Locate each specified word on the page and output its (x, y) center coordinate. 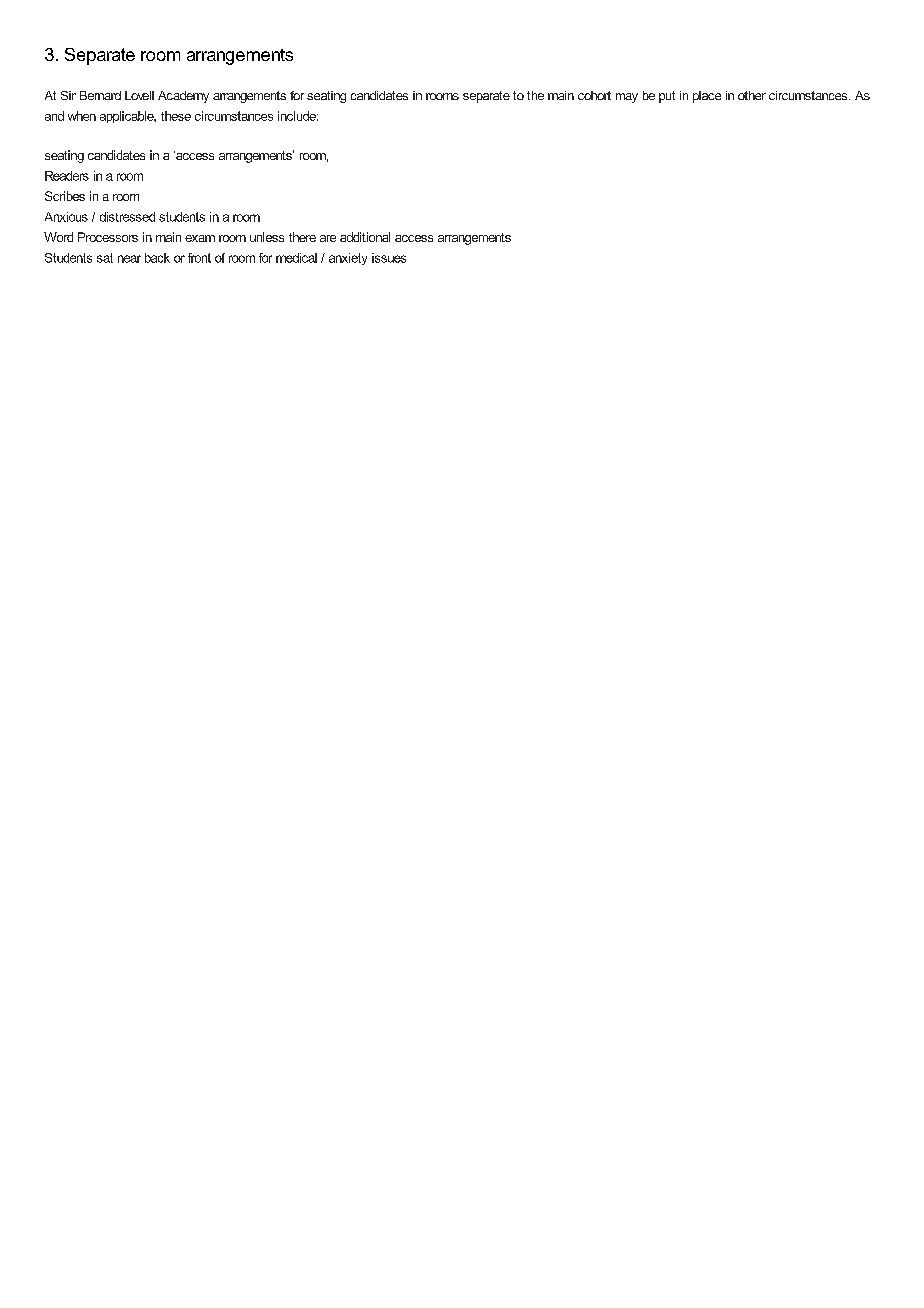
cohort (594, 95)
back (157, 258)
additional (365, 237)
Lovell (139, 95)
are (328, 238)
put (667, 97)
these (176, 116)
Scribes (65, 196)
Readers (67, 176)
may (627, 98)
